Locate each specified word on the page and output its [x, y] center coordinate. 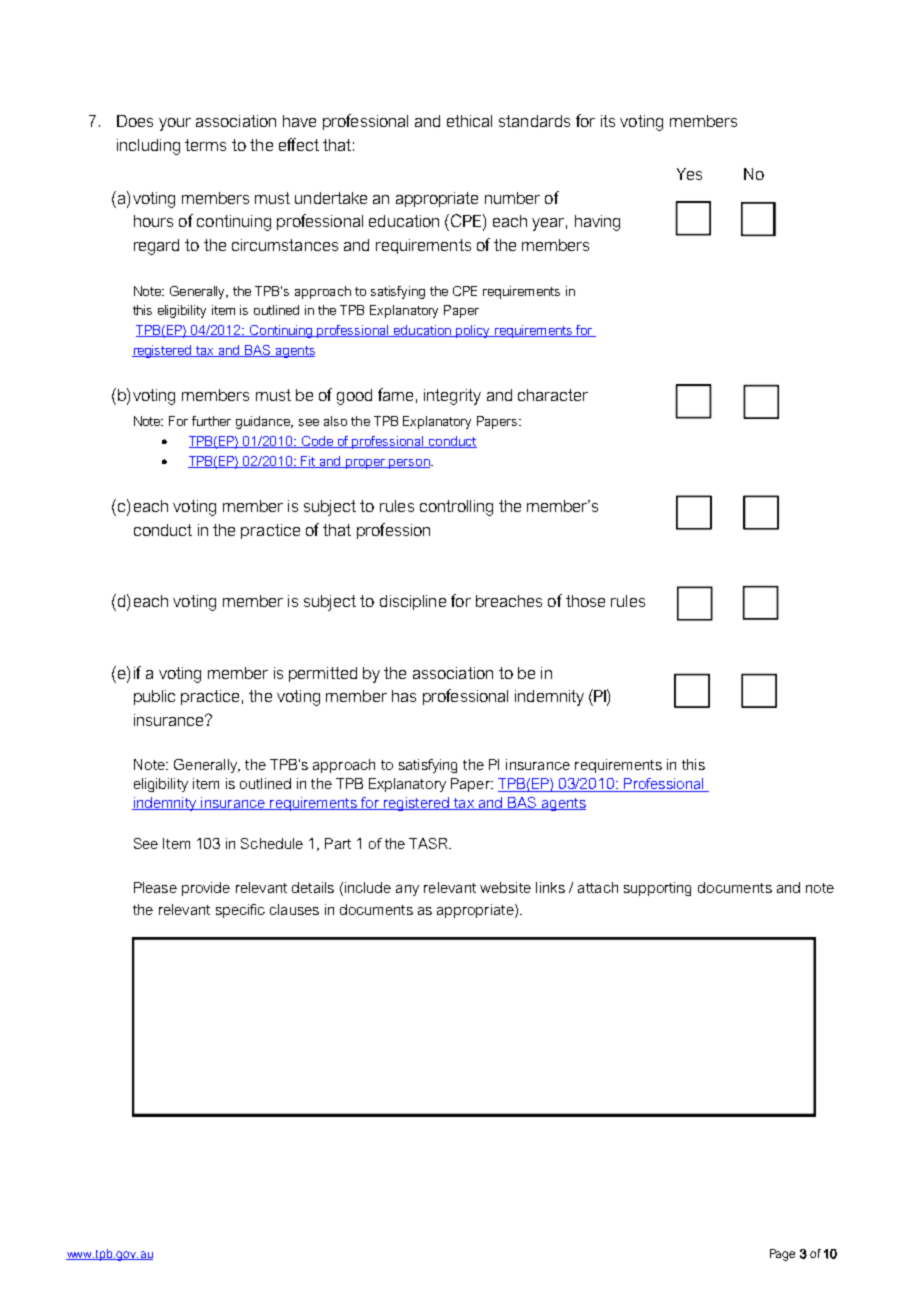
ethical [469, 121]
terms [205, 145]
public [154, 697]
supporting [657, 889]
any [407, 890]
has [404, 696]
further [211, 421]
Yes [689, 174]
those [585, 601]
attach [598, 887]
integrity [452, 397]
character [553, 395]
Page [782, 1255]
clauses [294, 909]
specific [240, 911]
